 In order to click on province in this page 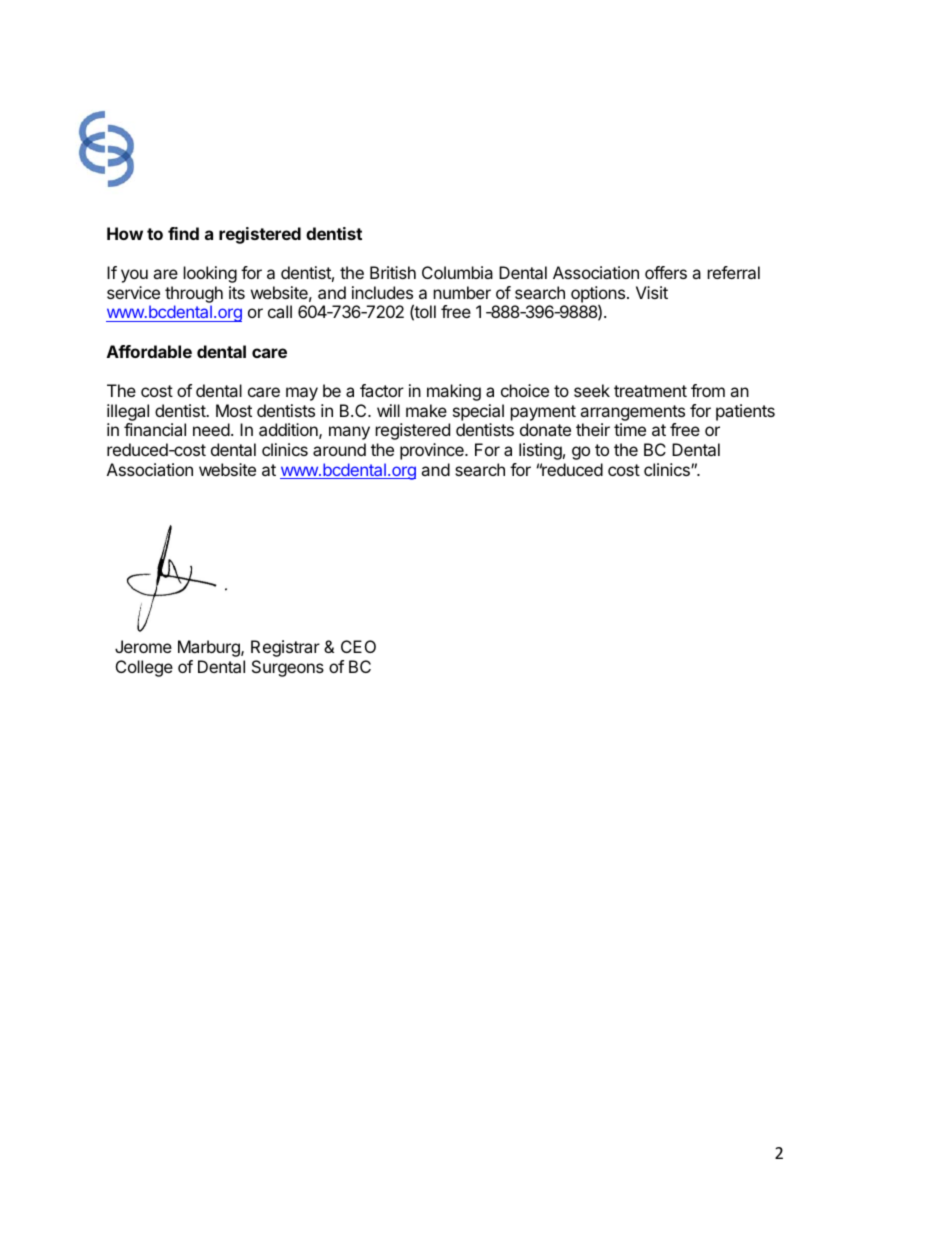, I will do `click(433, 451)`.
